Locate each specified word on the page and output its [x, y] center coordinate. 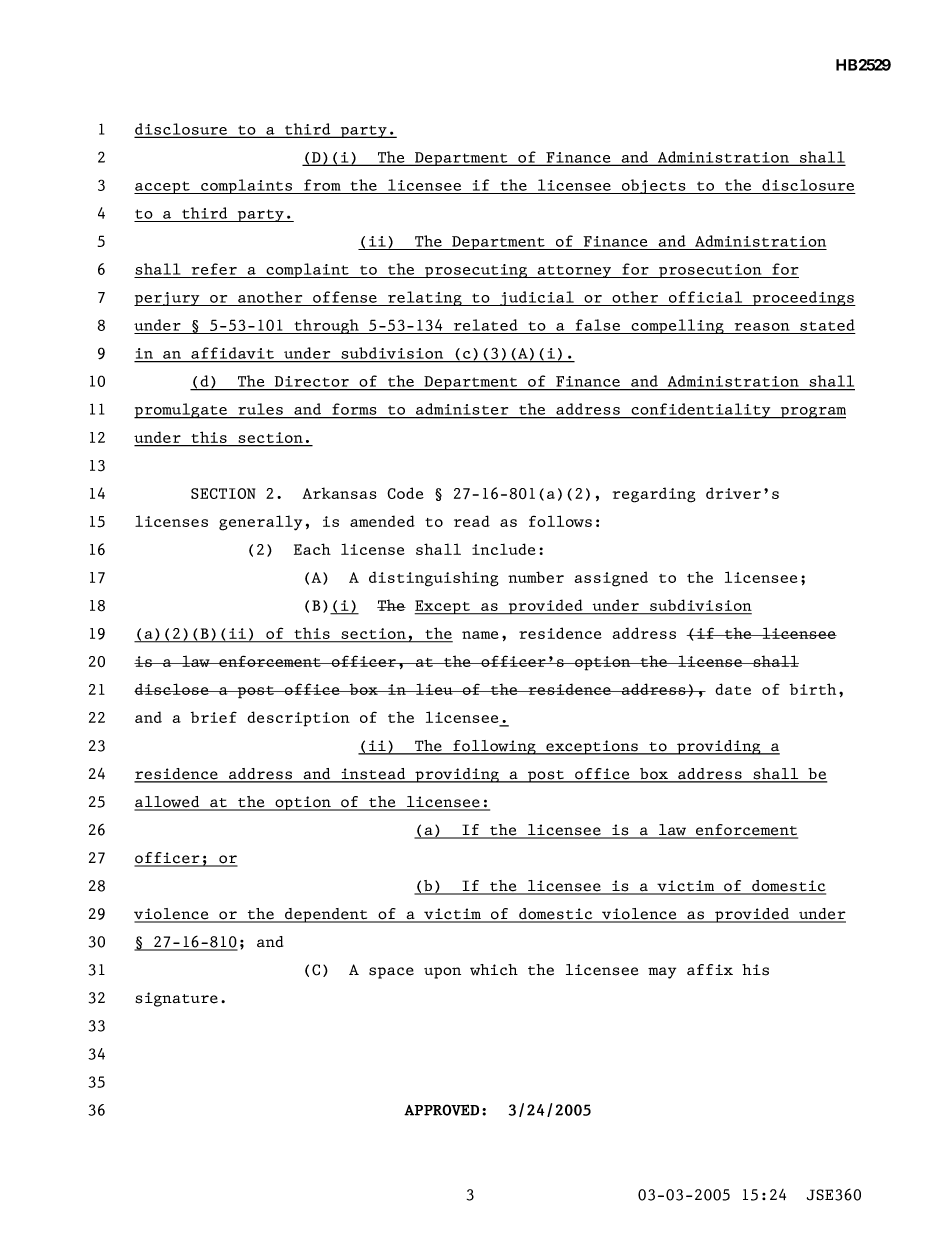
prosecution [710, 271]
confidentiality [701, 411]
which [494, 970]
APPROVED [441, 1110]
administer [462, 409]
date [733, 689]
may [662, 973]
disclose [172, 689]
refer [214, 269]
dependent [326, 915]
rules [260, 409]
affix [710, 970]
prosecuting [476, 271]
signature [176, 999]
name [480, 635]
